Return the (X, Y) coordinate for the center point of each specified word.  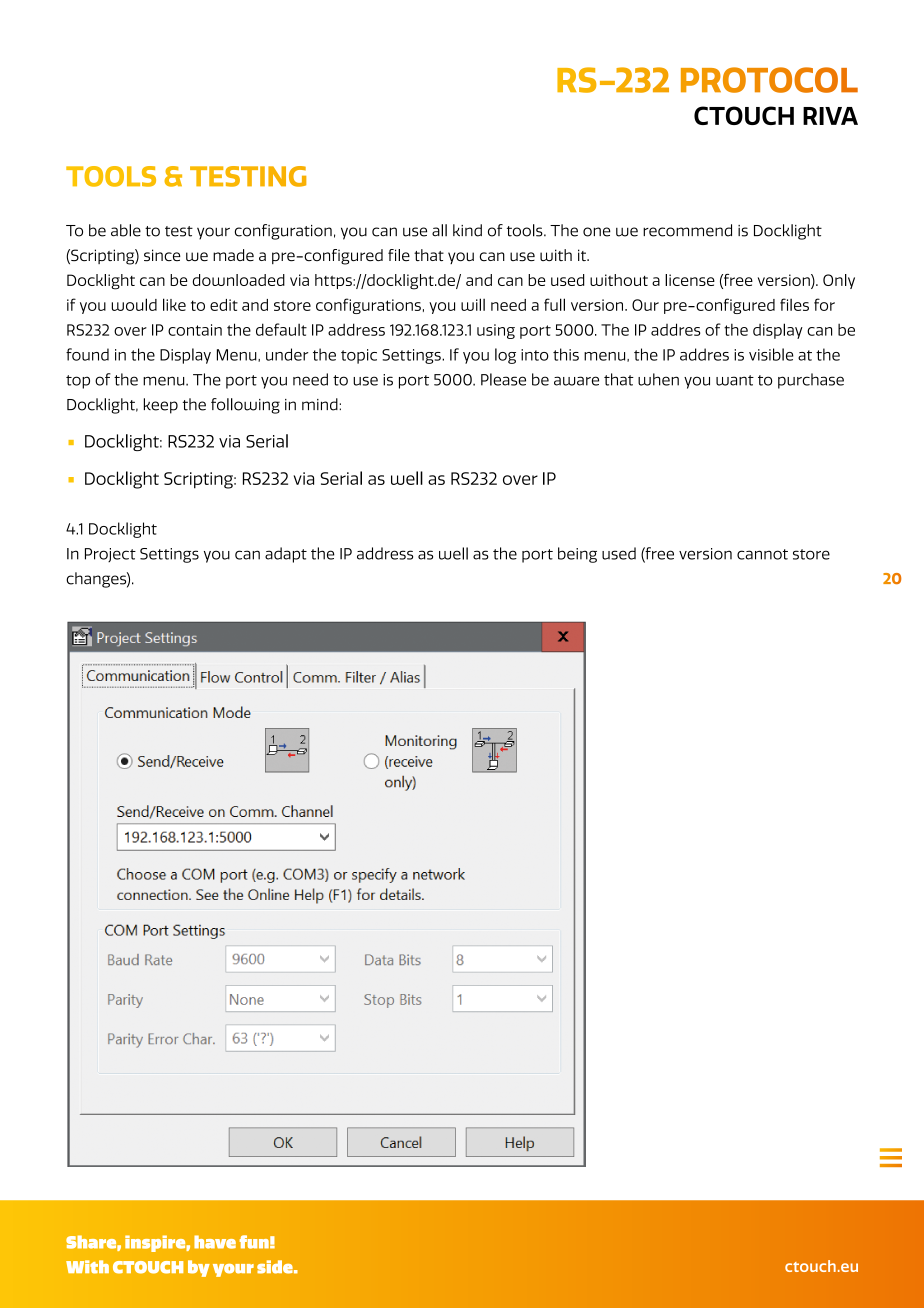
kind (467, 230)
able (126, 230)
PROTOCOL (769, 80)
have (215, 1242)
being (577, 555)
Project (110, 555)
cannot (762, 554)
